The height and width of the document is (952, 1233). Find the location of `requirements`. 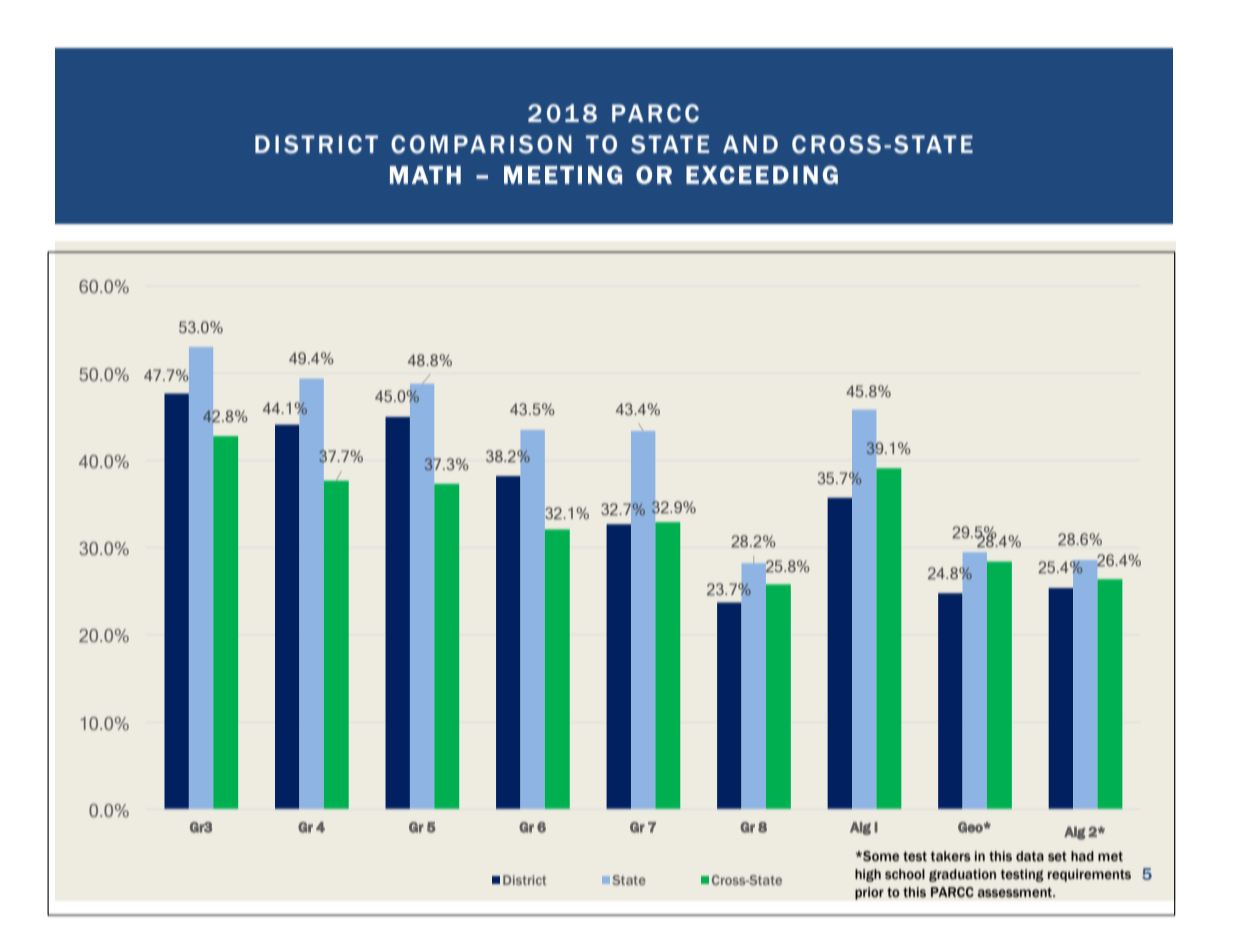

requirements is located at coordinates (1089, 875).
